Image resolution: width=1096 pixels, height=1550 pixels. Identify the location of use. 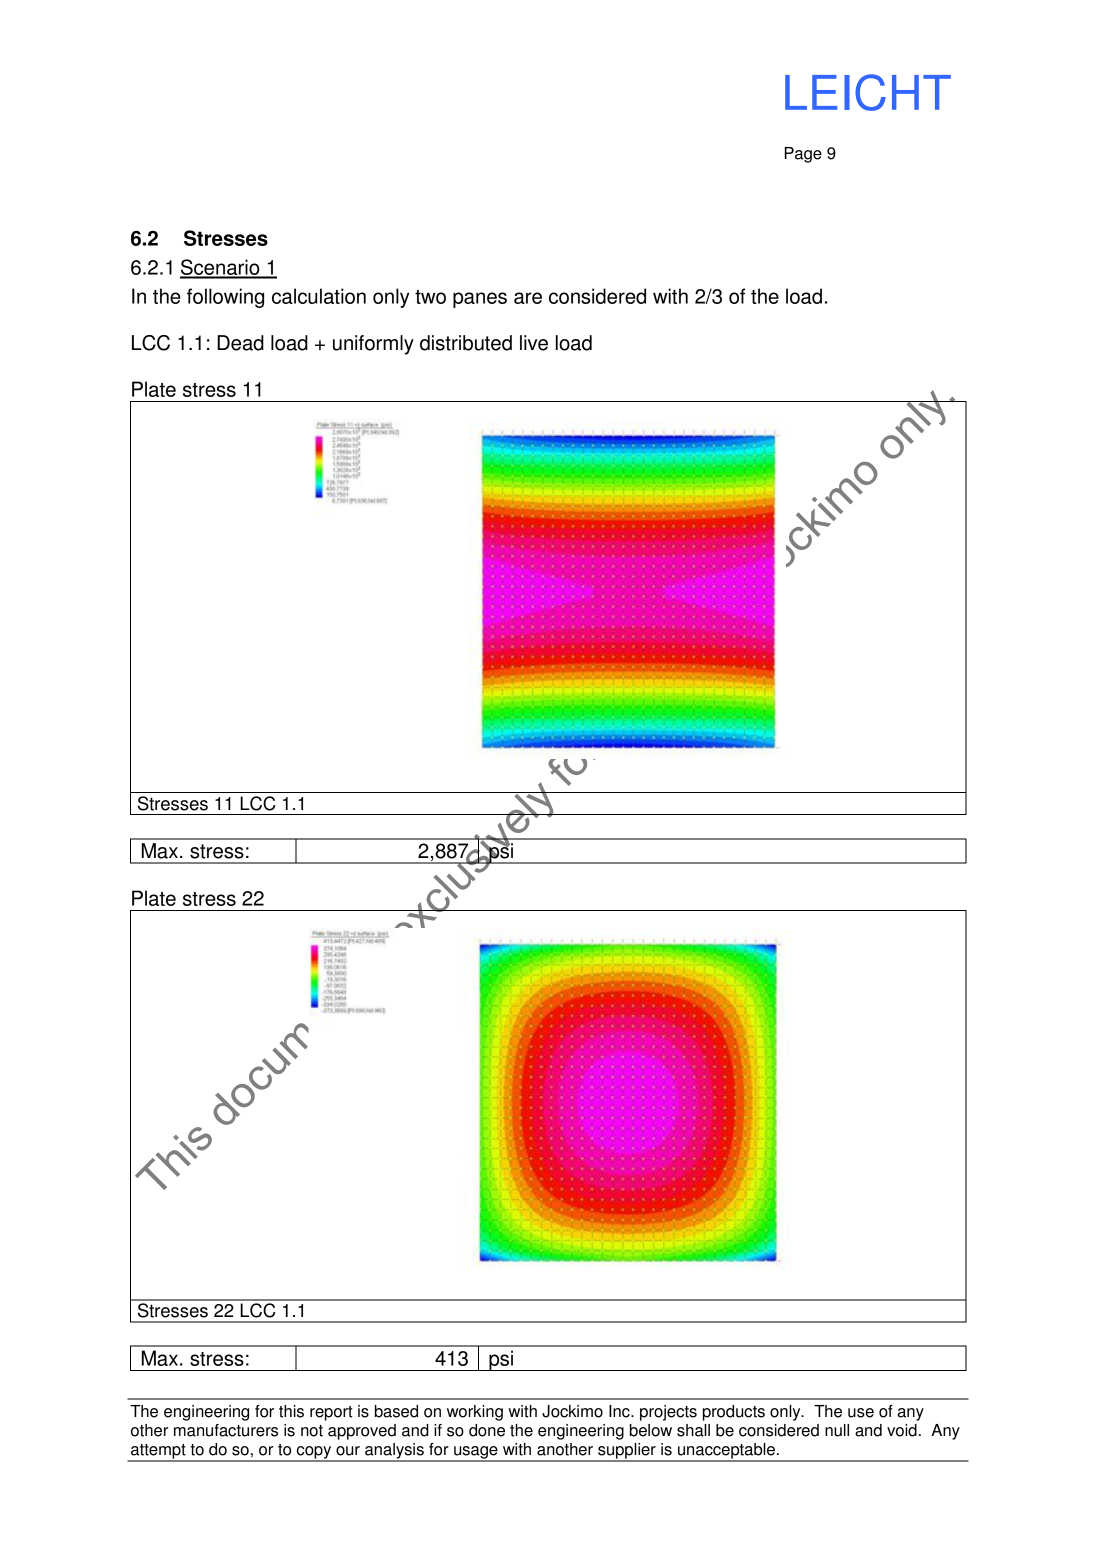
(861, 1413).
